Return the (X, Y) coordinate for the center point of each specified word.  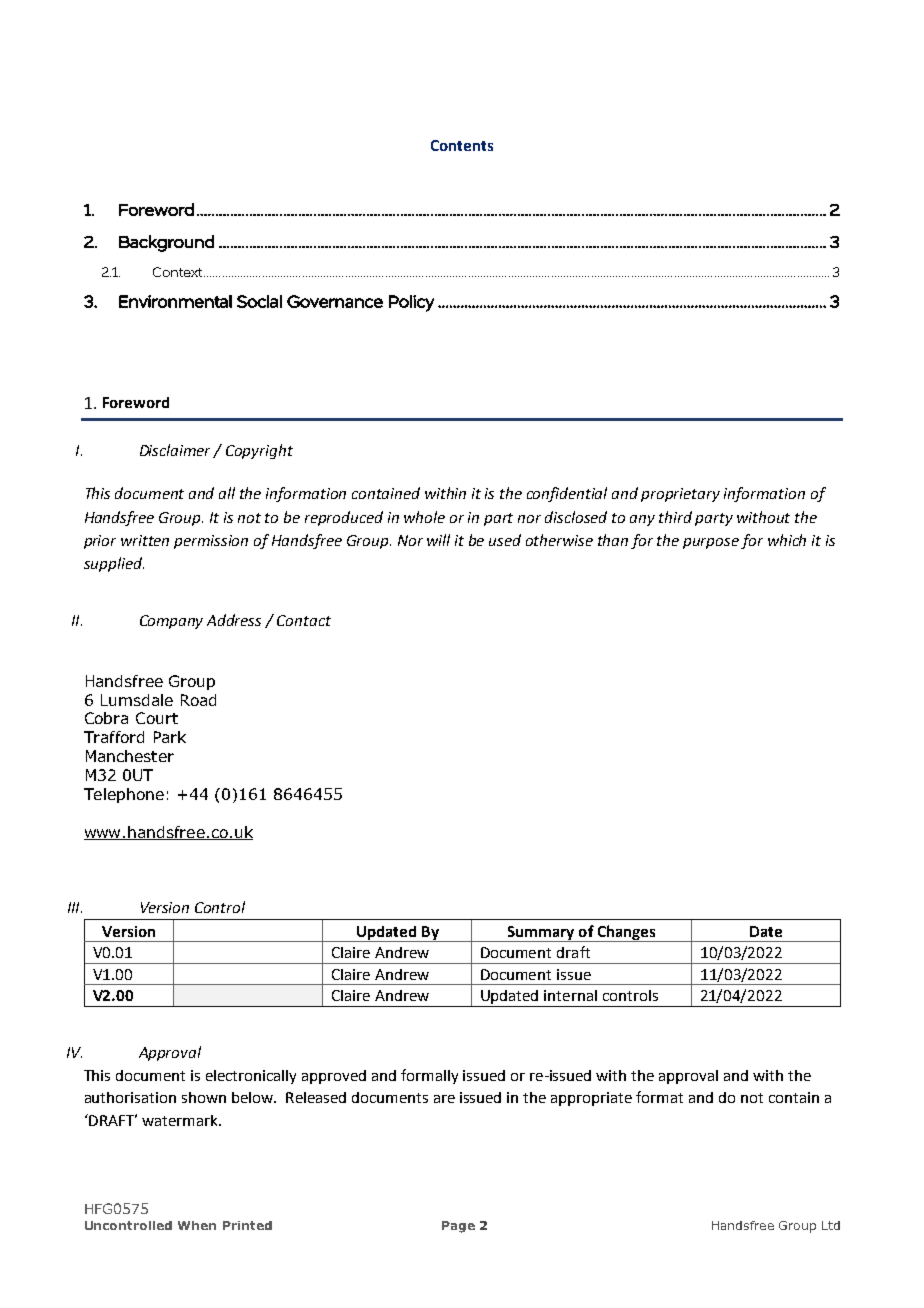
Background (166, 243)
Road (198, 700)
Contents (462, 145)
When (197, 1225)
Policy (411, 303)
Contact (304, 620)
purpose (711, 543)
